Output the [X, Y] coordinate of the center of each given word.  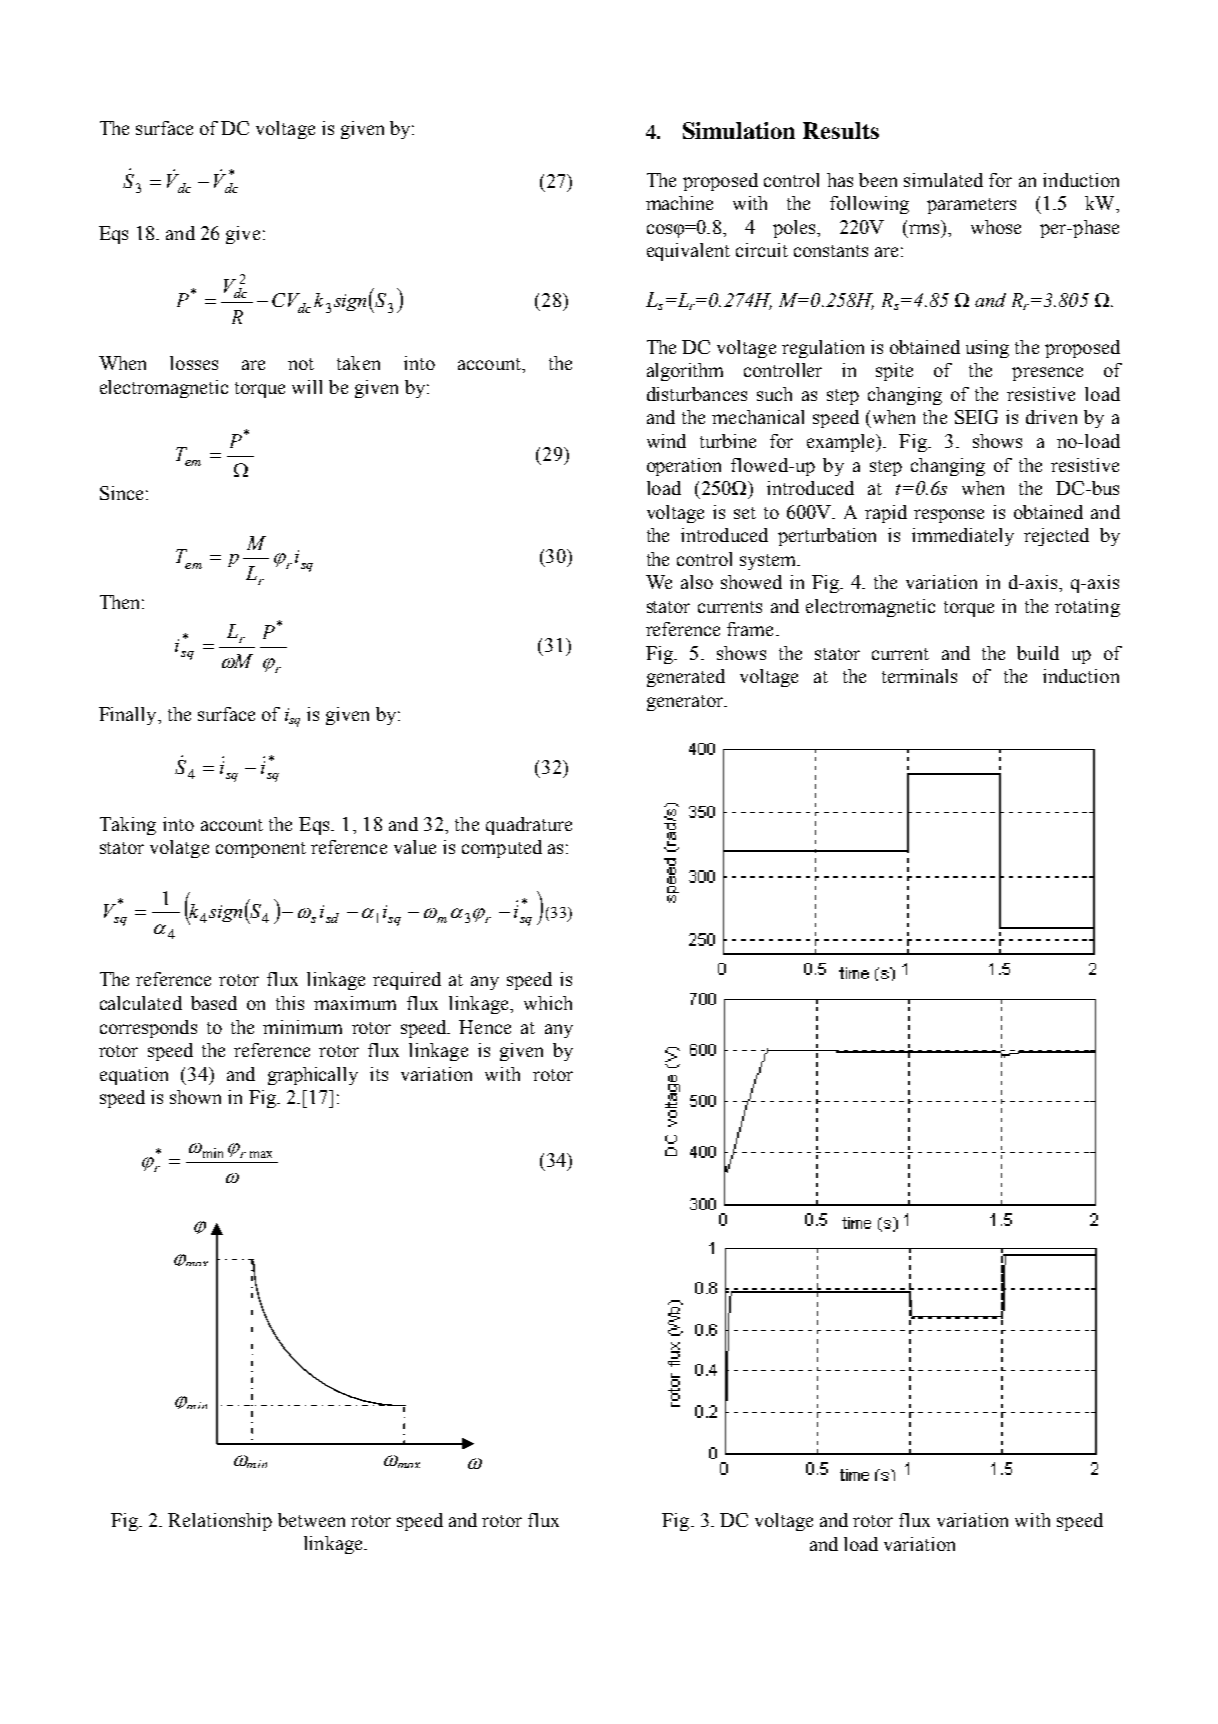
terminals [919, 676]
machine [679, 203]
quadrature [529, 826]
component [261, 850]
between [311, 1520]
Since [121, 493]
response [949, 516]
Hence [485, 1027]
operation [684, 467]
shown [195, 1097]
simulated [943, 180]
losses [194, 363]
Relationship [220, 1522]
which [548, 1003]
